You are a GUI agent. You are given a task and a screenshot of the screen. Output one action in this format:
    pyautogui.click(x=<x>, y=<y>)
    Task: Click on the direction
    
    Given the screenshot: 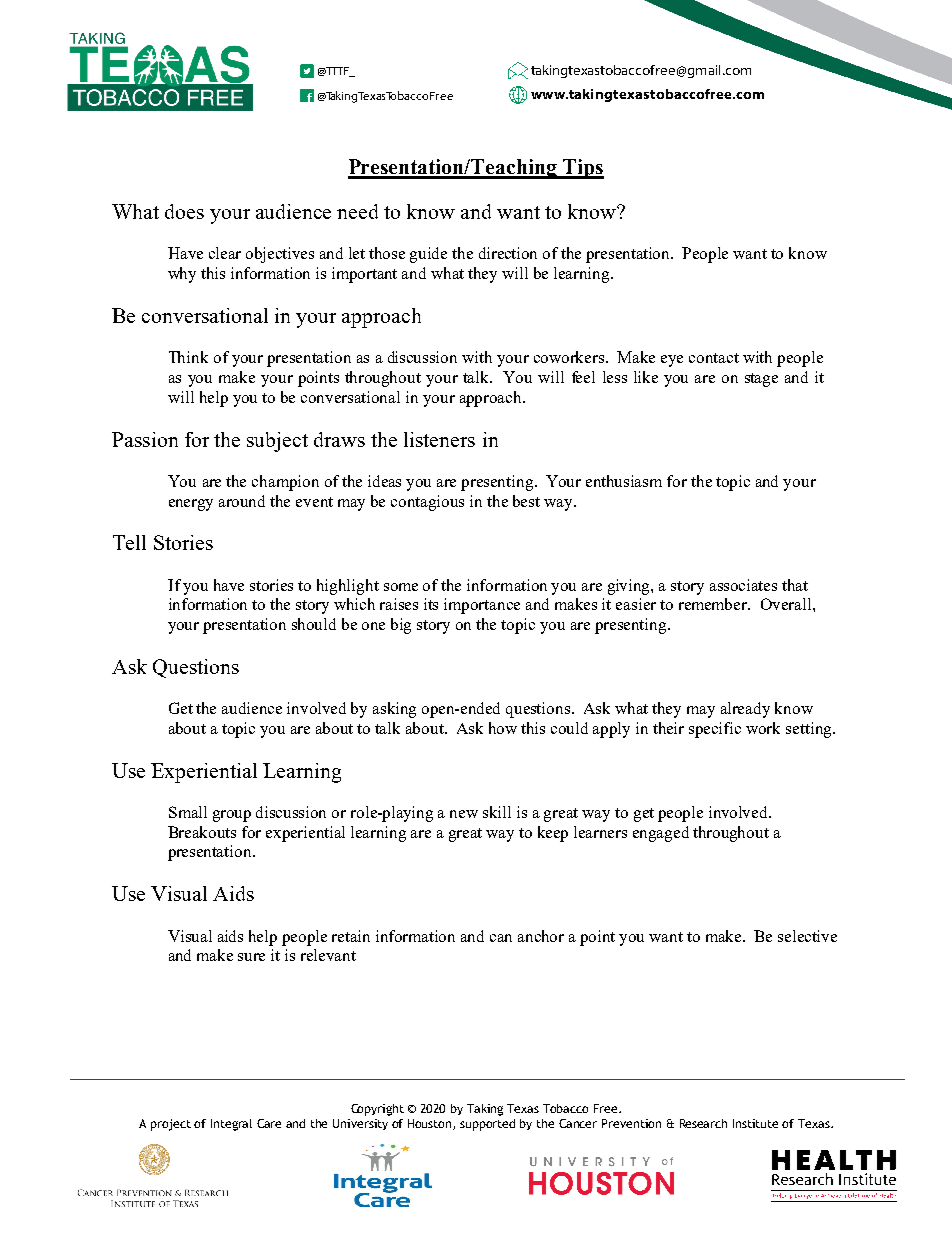 What is the action you would take?
    pyautogui.click(x=508, y=253)
